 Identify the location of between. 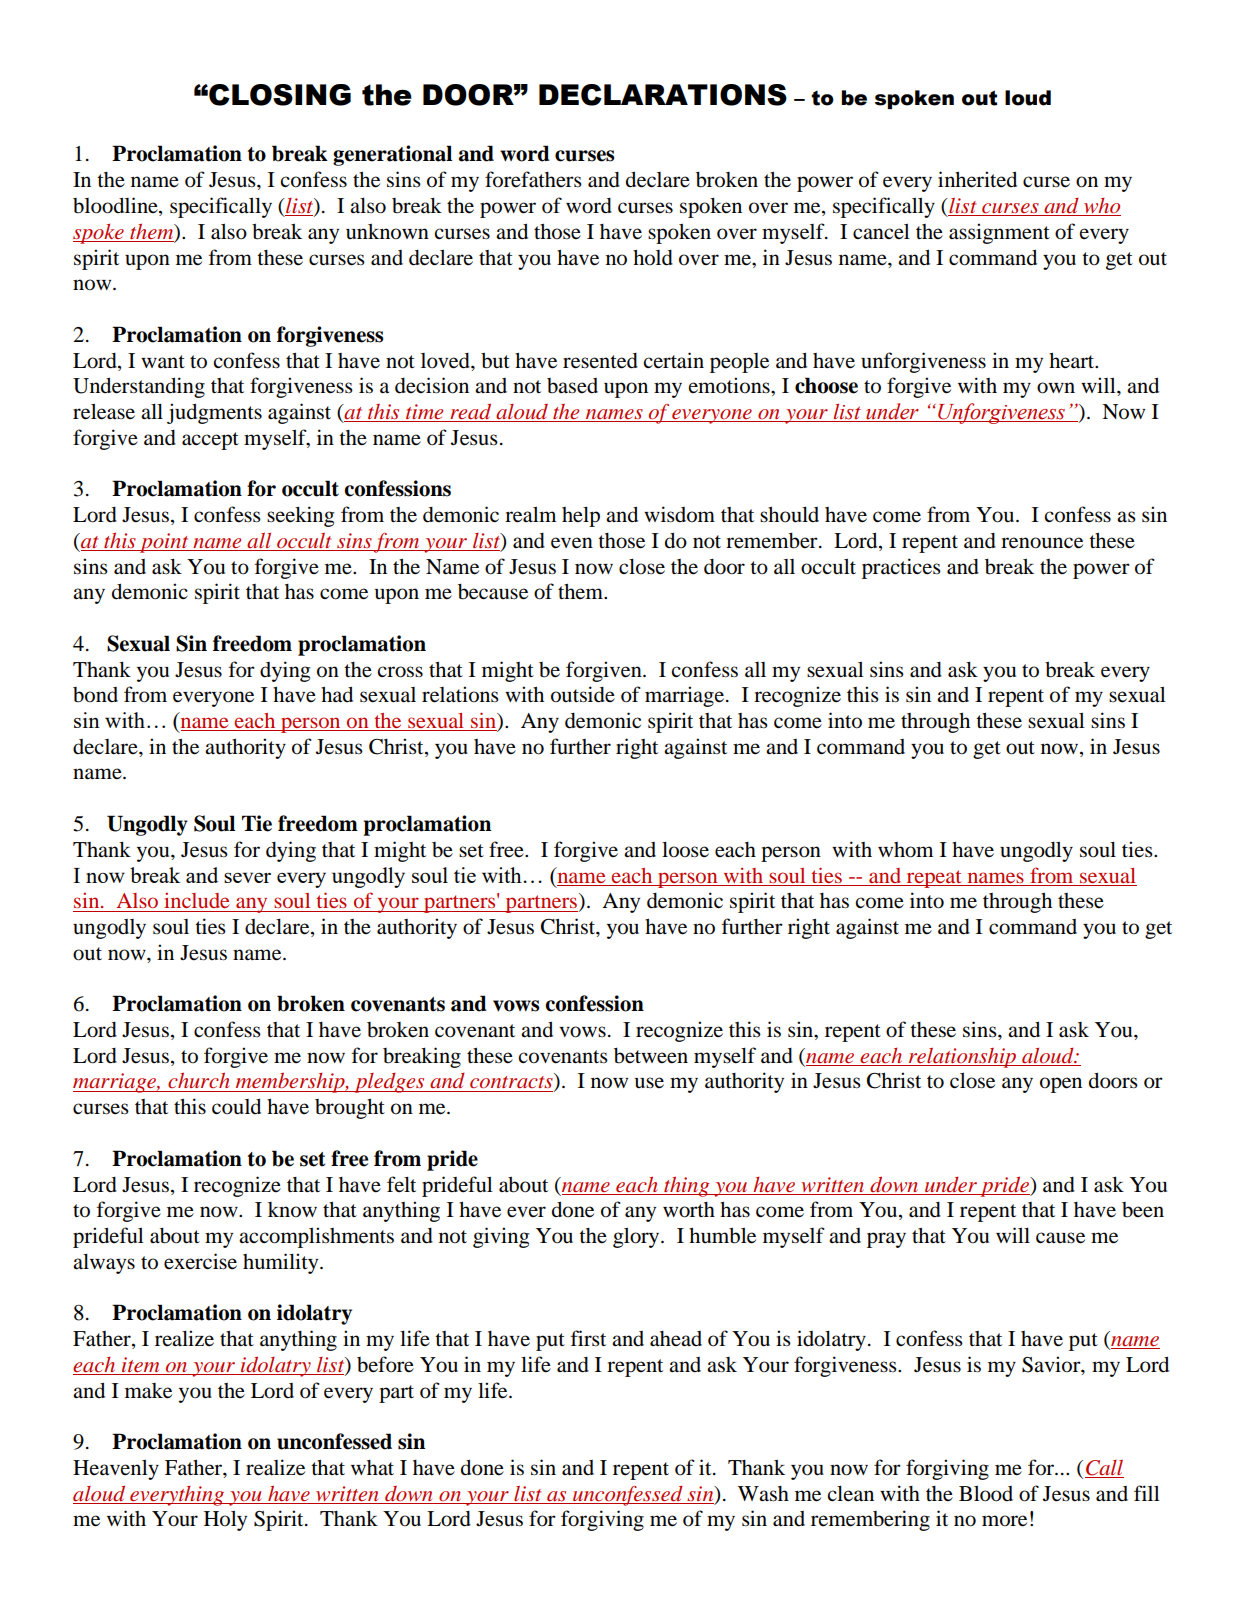
(651, 1056).
